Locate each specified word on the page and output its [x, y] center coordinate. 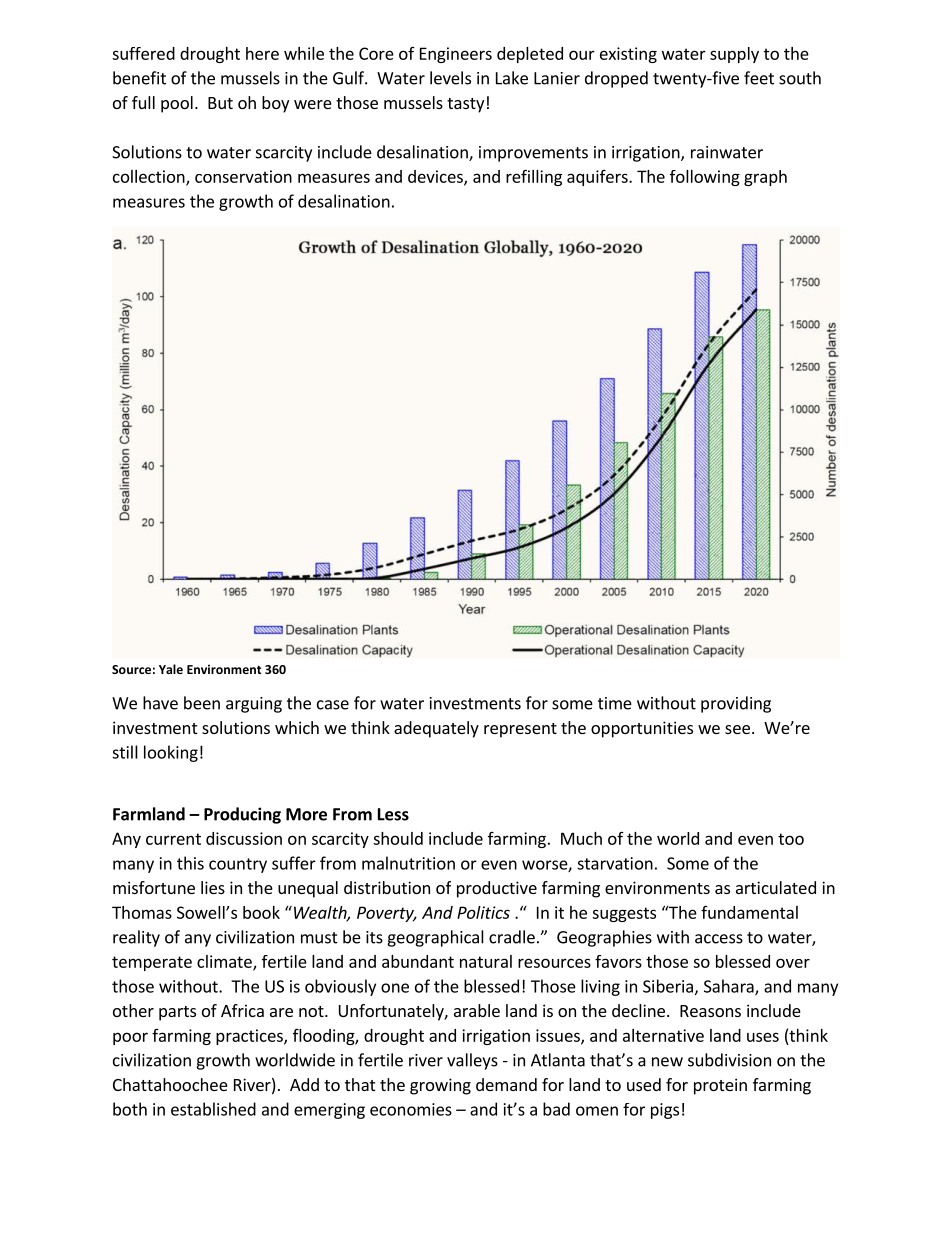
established [213, 1109]
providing [736, 704]
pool [177, 104]
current [173, 839]
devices [436, 177]
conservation [243, 176]
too [791, 839]
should [398, 838]
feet [759, 78]
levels [450, 78]
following [705, 178]
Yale [171, 669]
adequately [436, 729]
